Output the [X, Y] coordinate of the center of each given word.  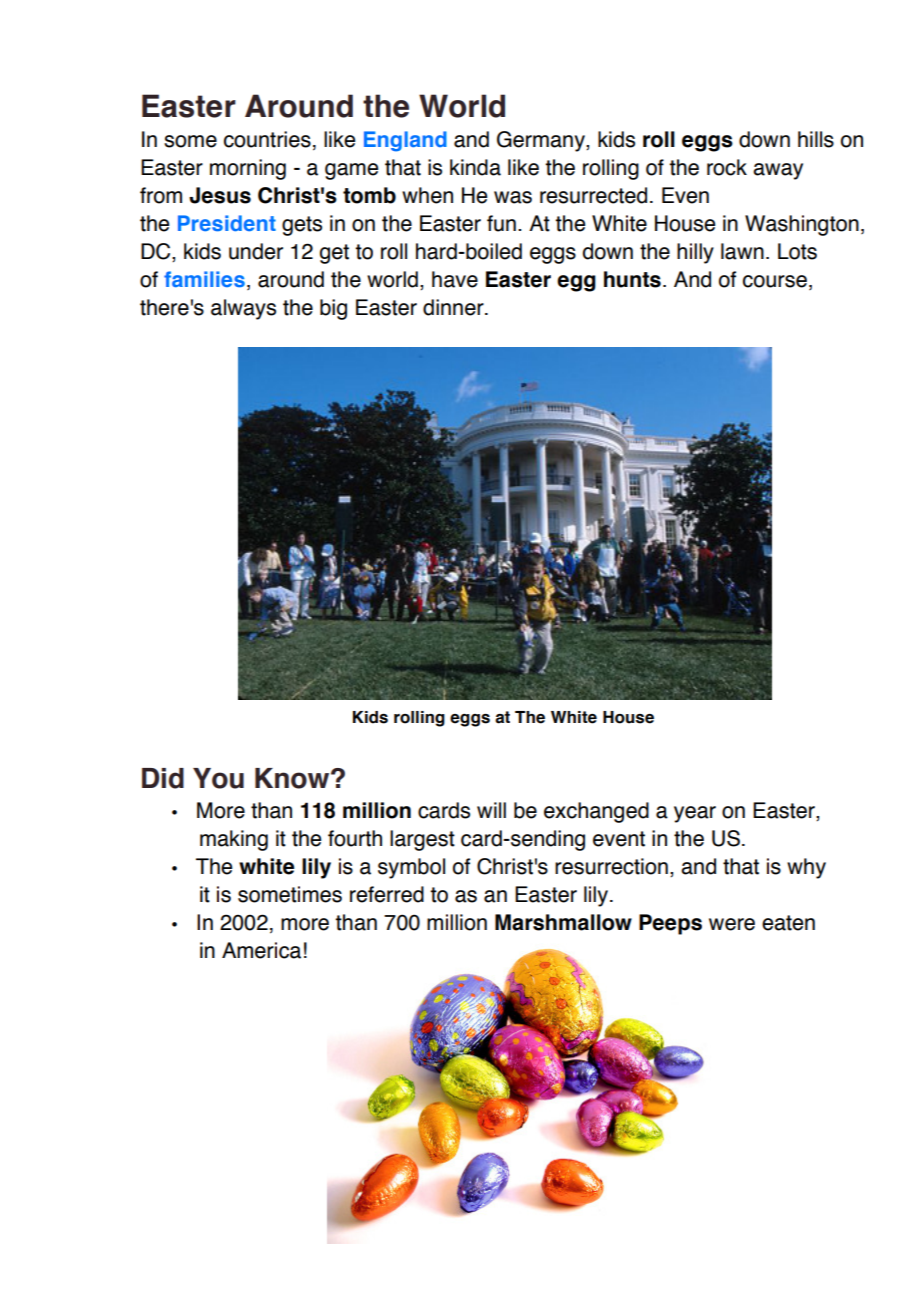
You [218, 778]
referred [387, 894]
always [243, 309]
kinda [475, 167]
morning [248, 169]
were [732, 924]
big [333, 309]
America [261, 950]
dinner [454, 307]
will [491, 810]
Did [163, 778]
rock [727, 167]
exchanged [596, 812]
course [775, 281]
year [695, 814]
